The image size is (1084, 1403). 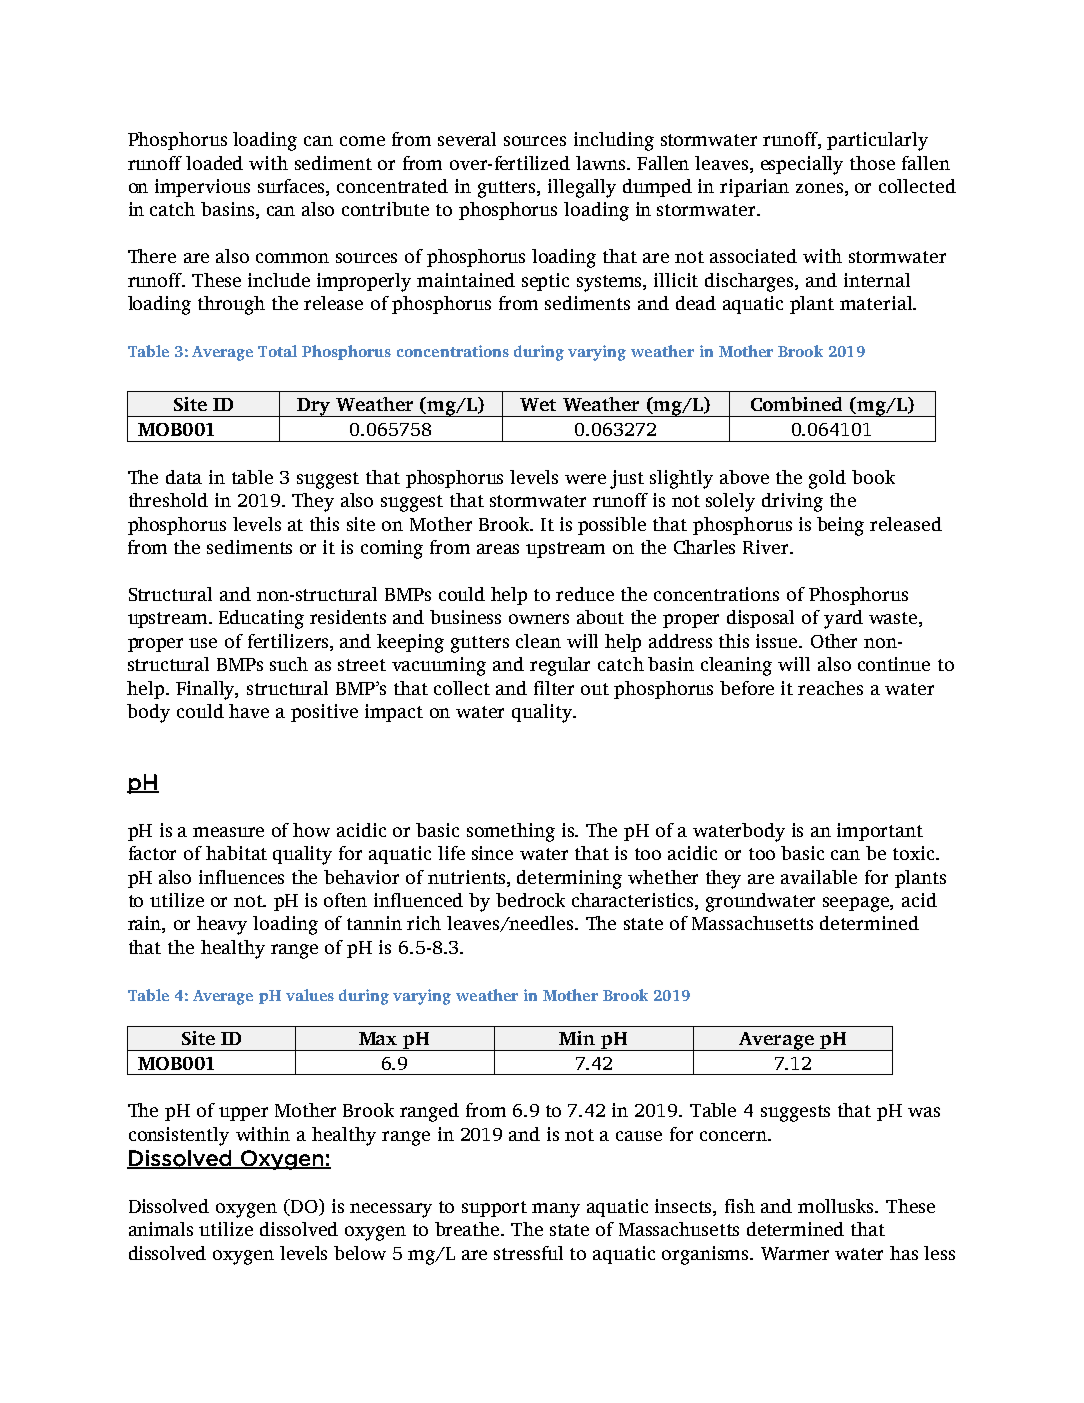 I want to click on loaded, so click(x=214, y=163).
